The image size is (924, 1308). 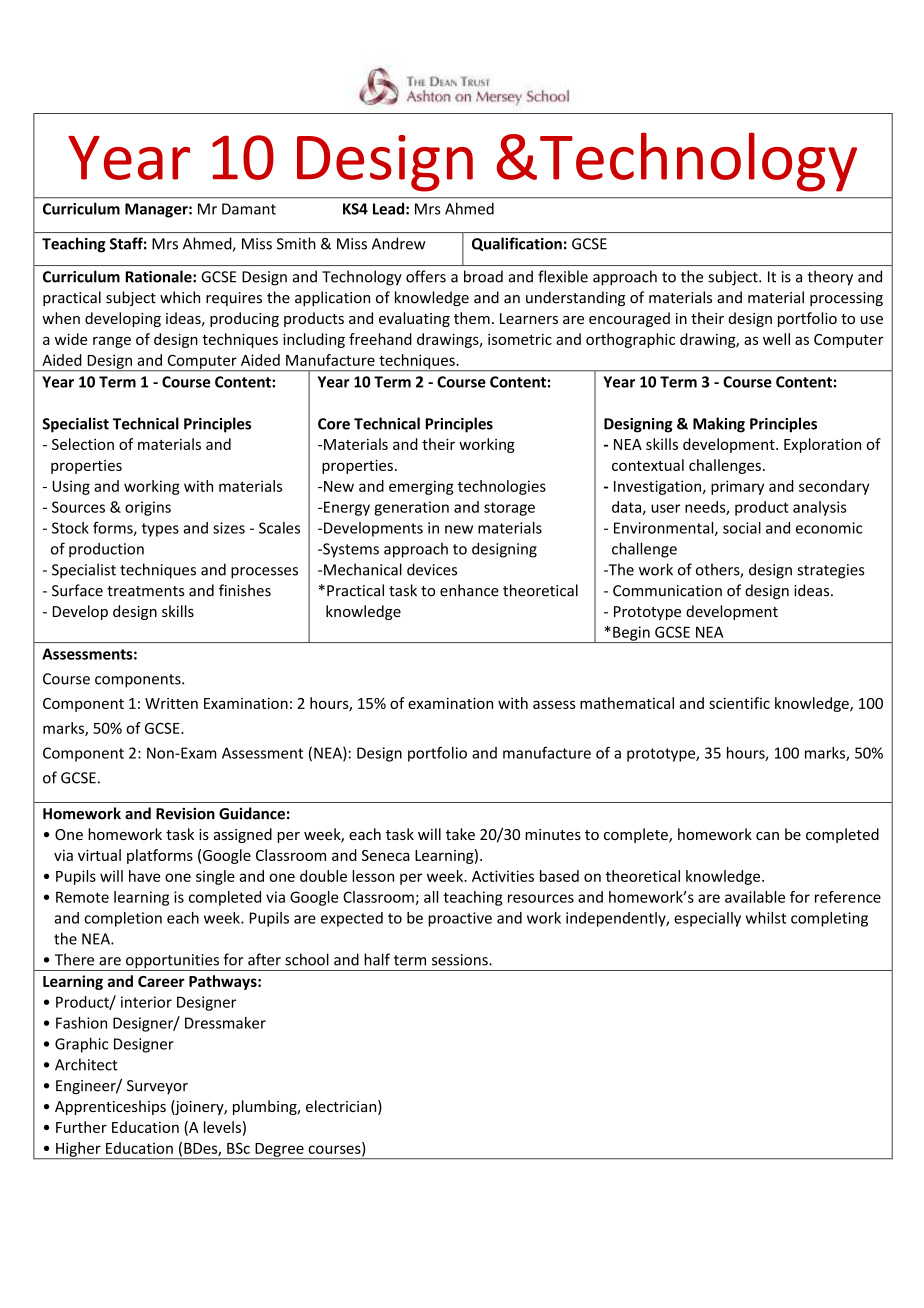 I want to click on theory, so click(x=830, y=278).
